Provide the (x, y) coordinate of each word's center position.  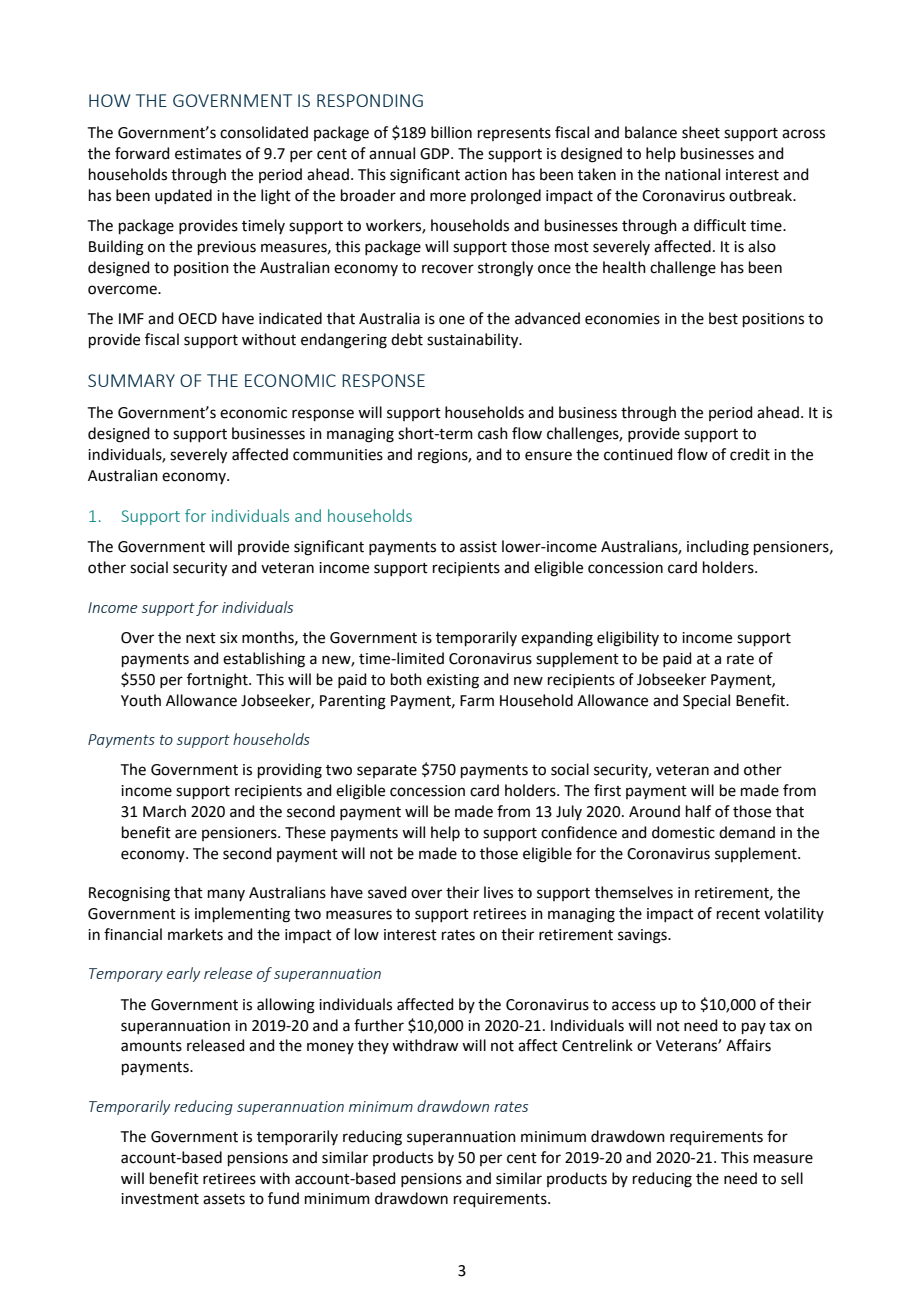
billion (451, 132)
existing (453, 681)
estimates (208, 154)
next (201, 638)
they (373, 1046)
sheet (701, 132)
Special (706, 701)
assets (224, 1199)
